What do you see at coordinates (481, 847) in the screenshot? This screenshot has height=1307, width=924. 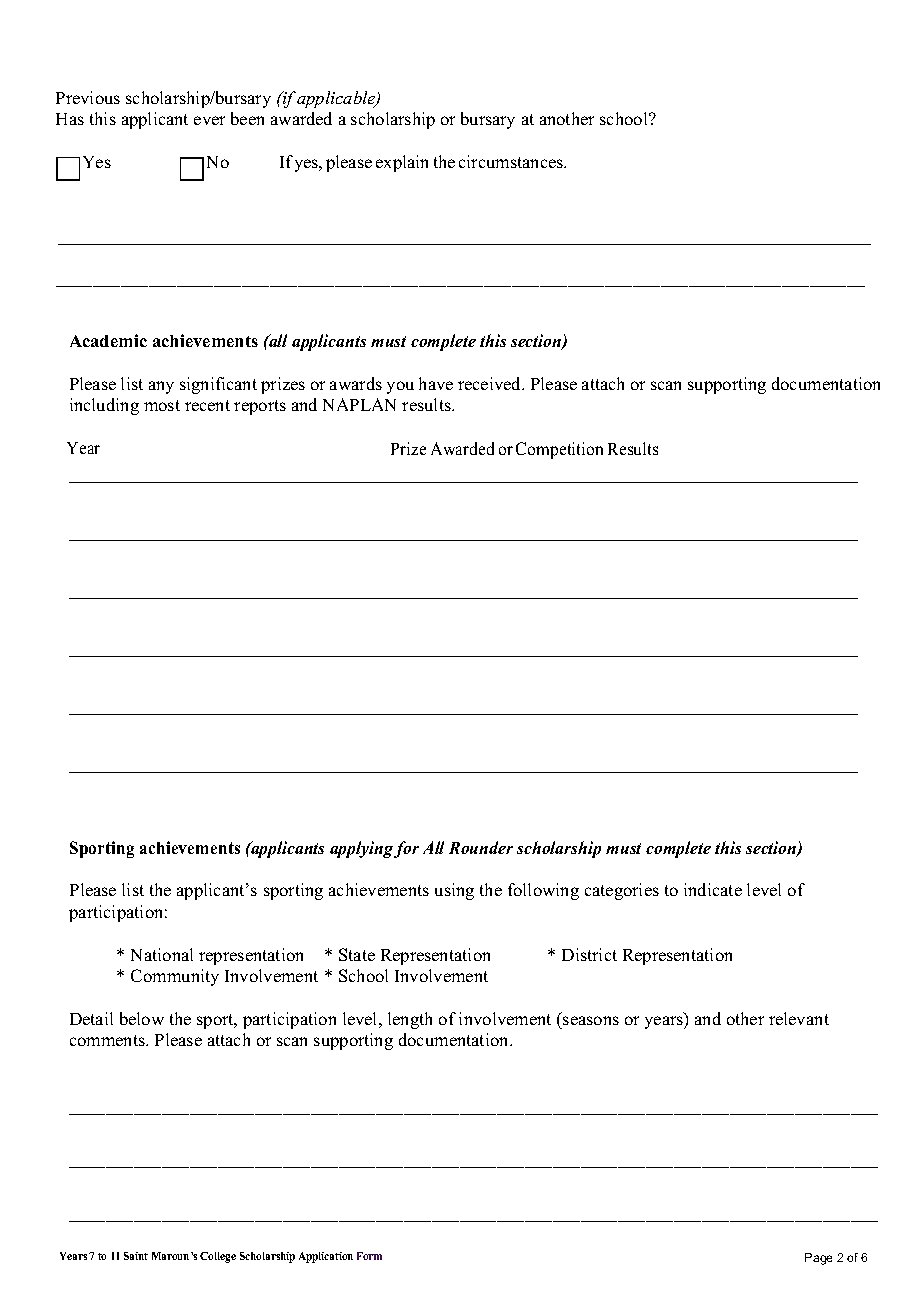 I see `Rounder` at bounding box center [481, 847].
